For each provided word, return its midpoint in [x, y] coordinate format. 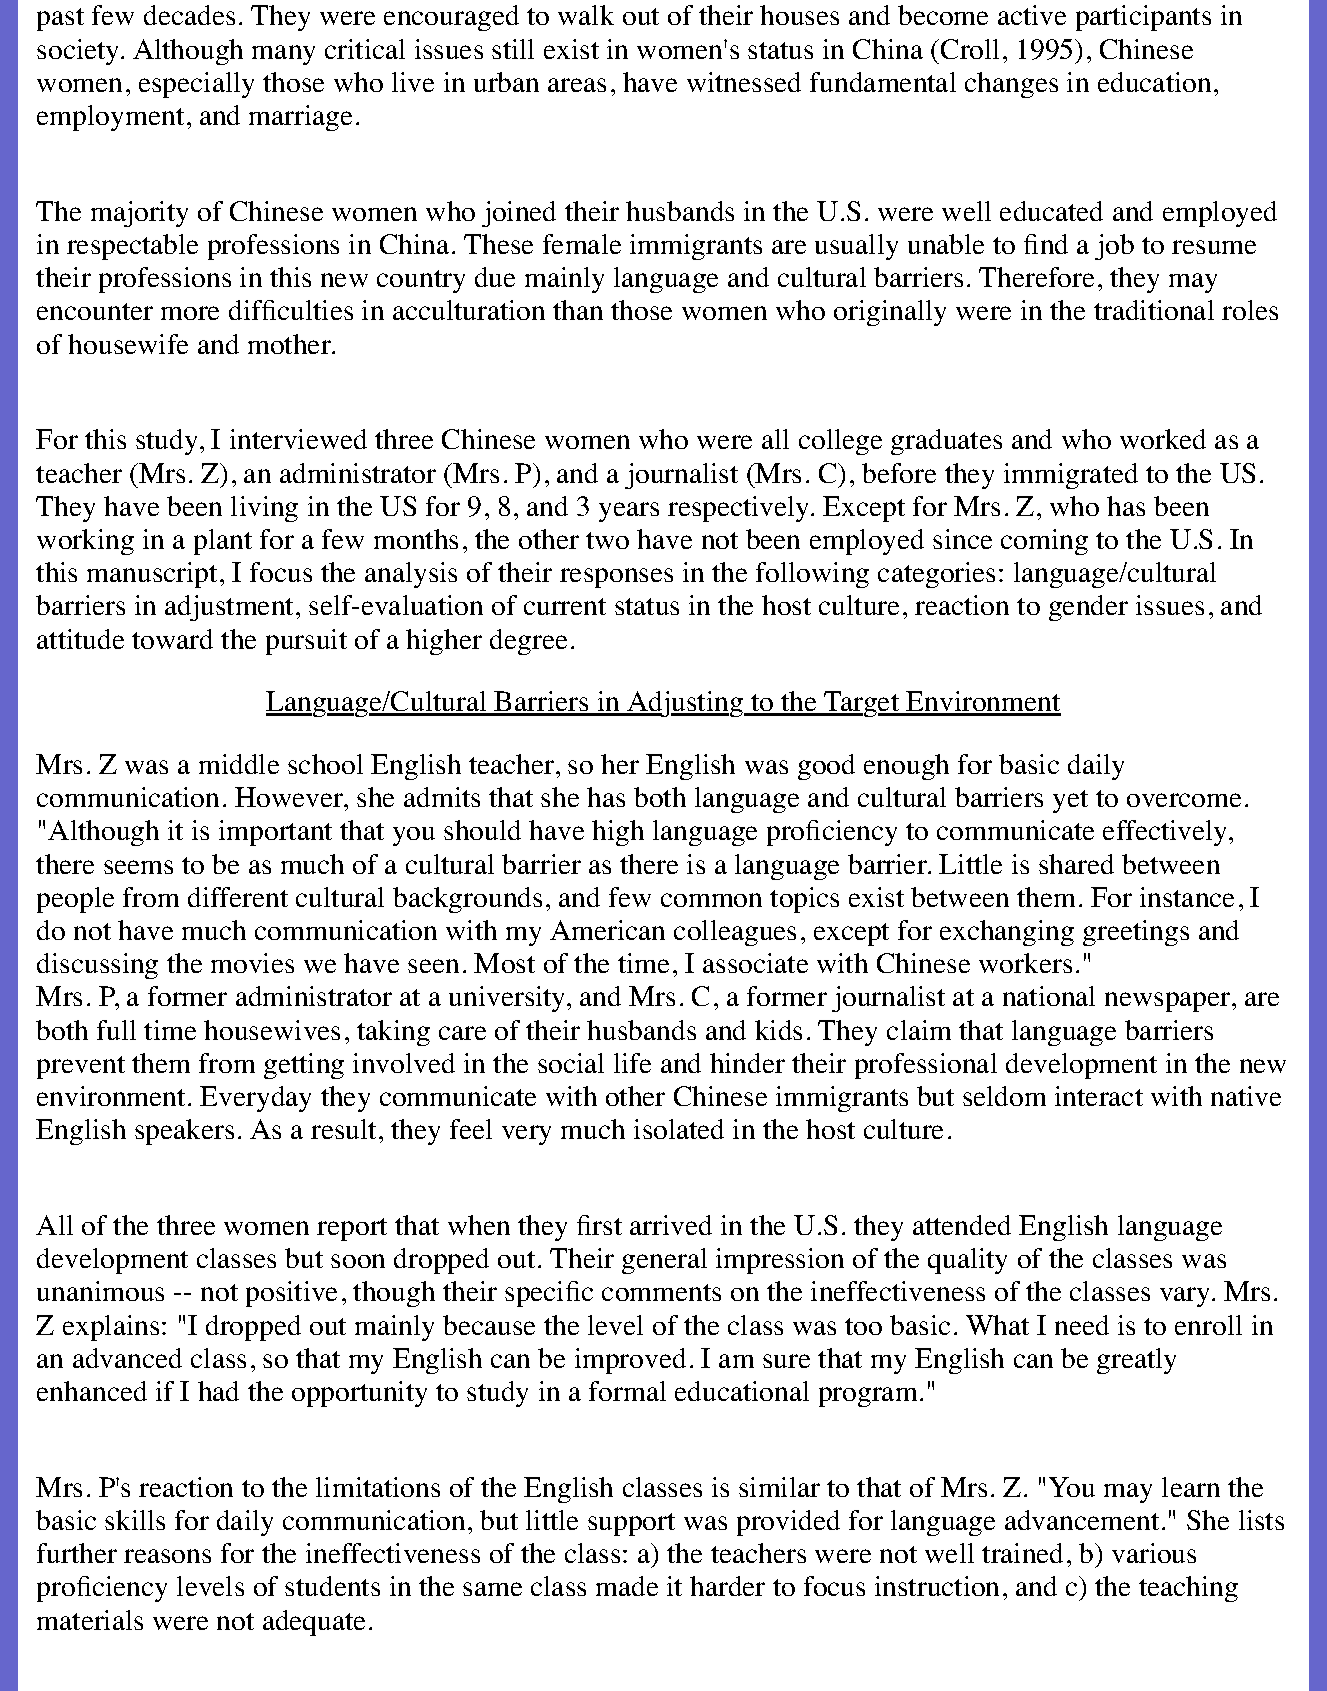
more [190, 313]
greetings [1136, 933]
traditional [1154, 310]
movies [252, 963]
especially [196, 85]
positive [291, 1294]
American [607, 930]
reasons [167, 1556]
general [664, 1261]
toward [172, 639]
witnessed [744, 82]
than [578, 310]
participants [1143, 18]
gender [1088, 608]
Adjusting [685, 704]
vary [1186, 1297]
